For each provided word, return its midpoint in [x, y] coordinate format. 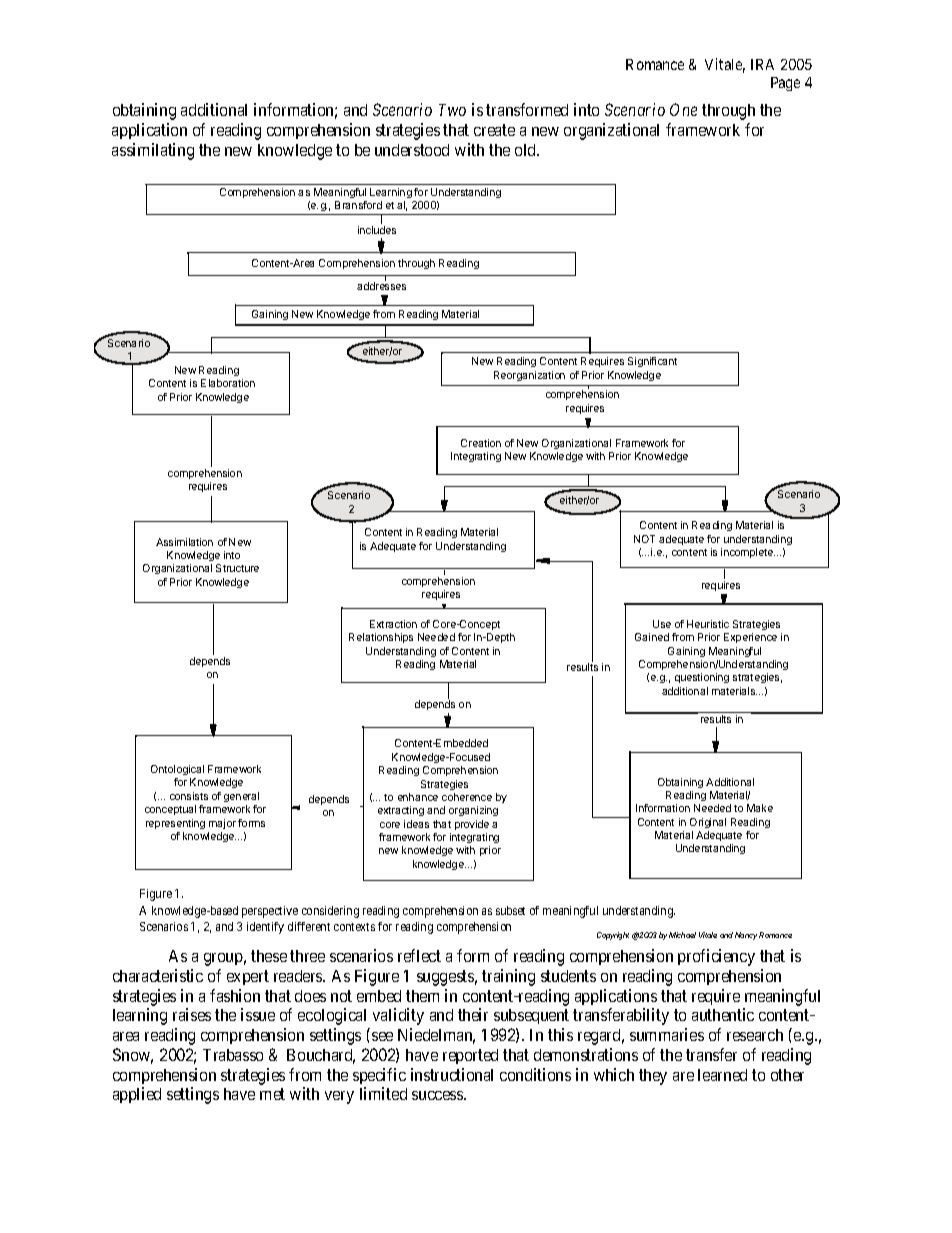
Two [452, 110]
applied [137, 1095]
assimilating [153, 151]
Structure [237, 568]
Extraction [393, 624]
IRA [762, 64]
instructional [452, 1074]
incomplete [748, 553]
